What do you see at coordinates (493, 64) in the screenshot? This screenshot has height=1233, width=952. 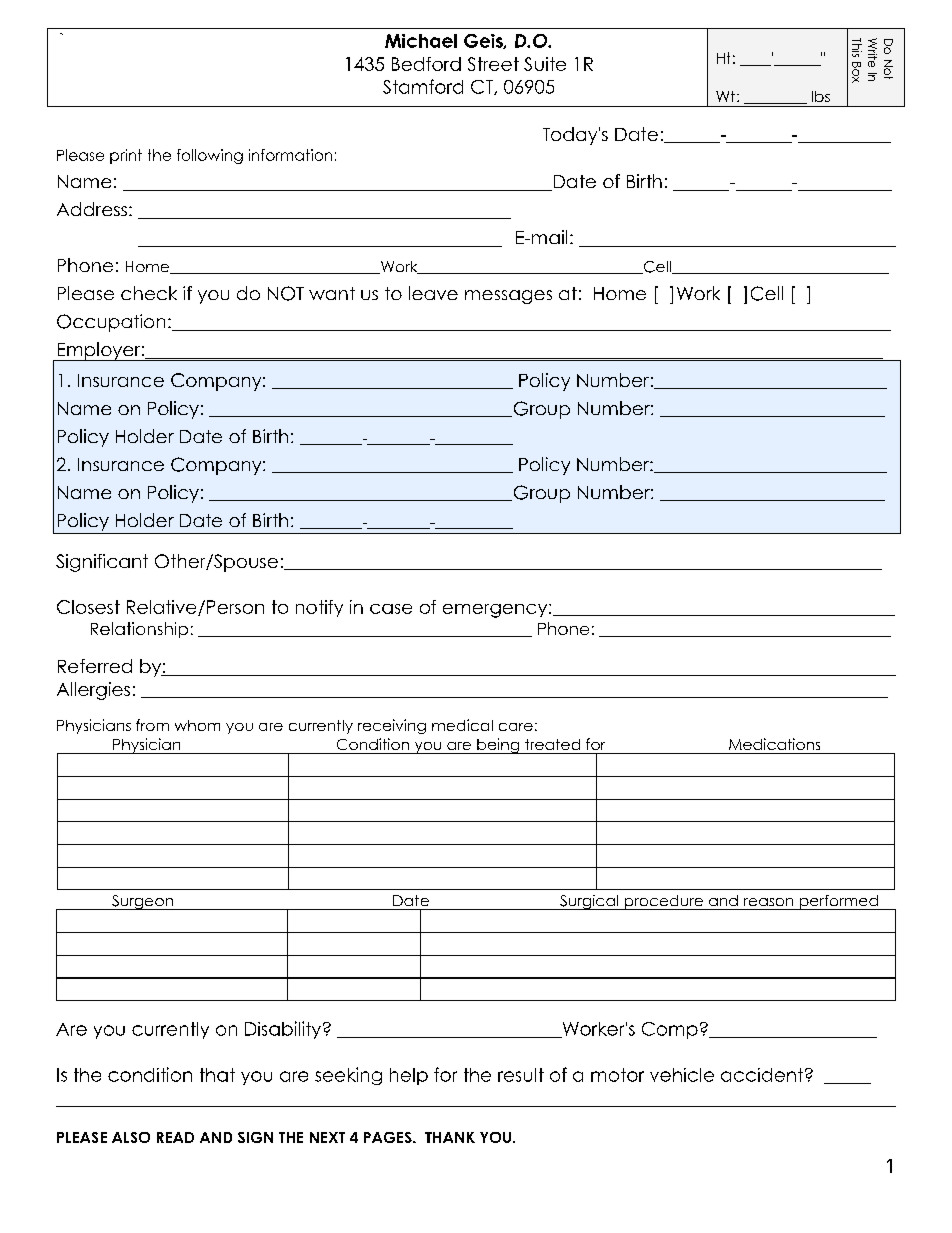 I see `Street` at bounding box center [493, 64].
